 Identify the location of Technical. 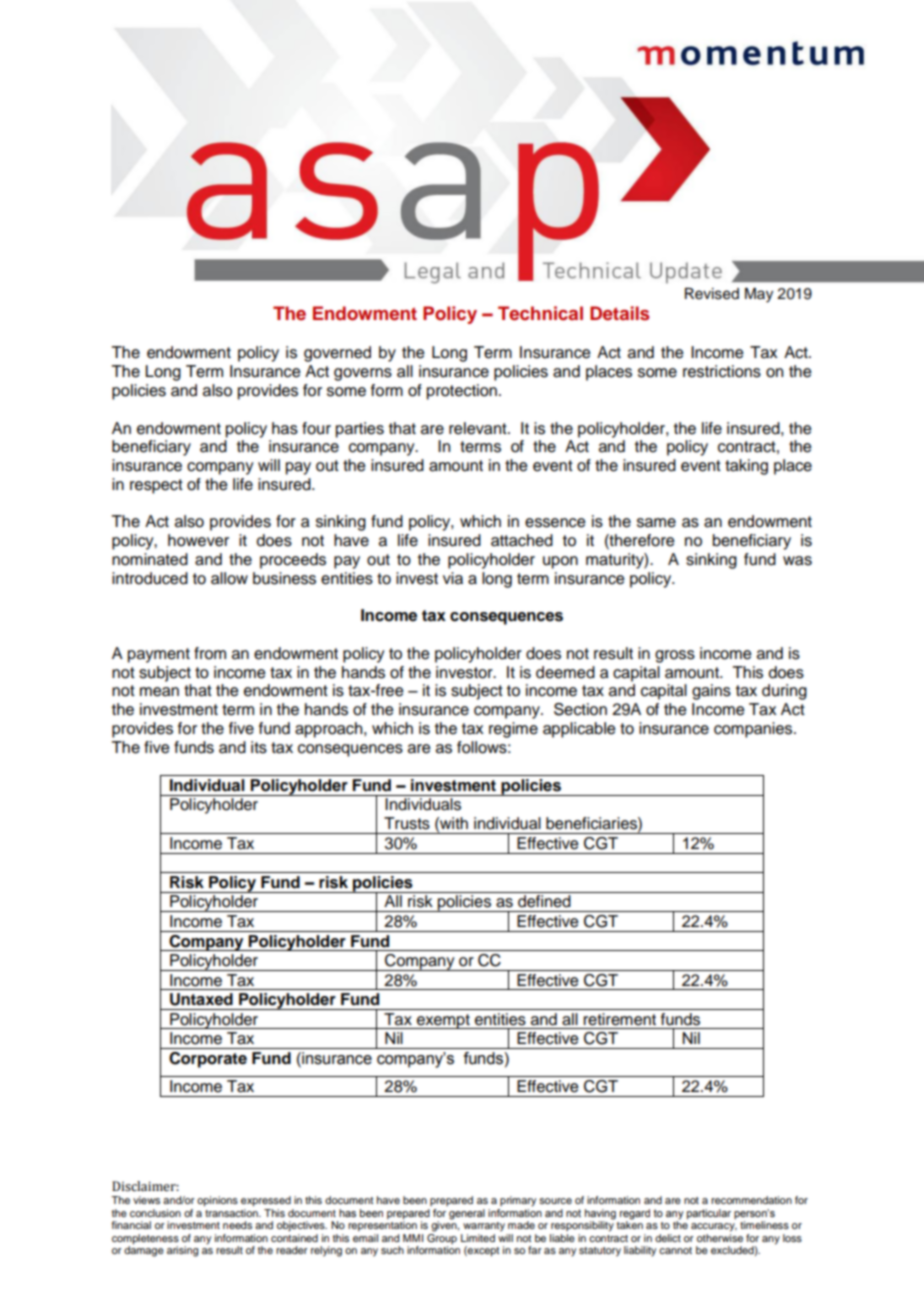
(540, 313).
